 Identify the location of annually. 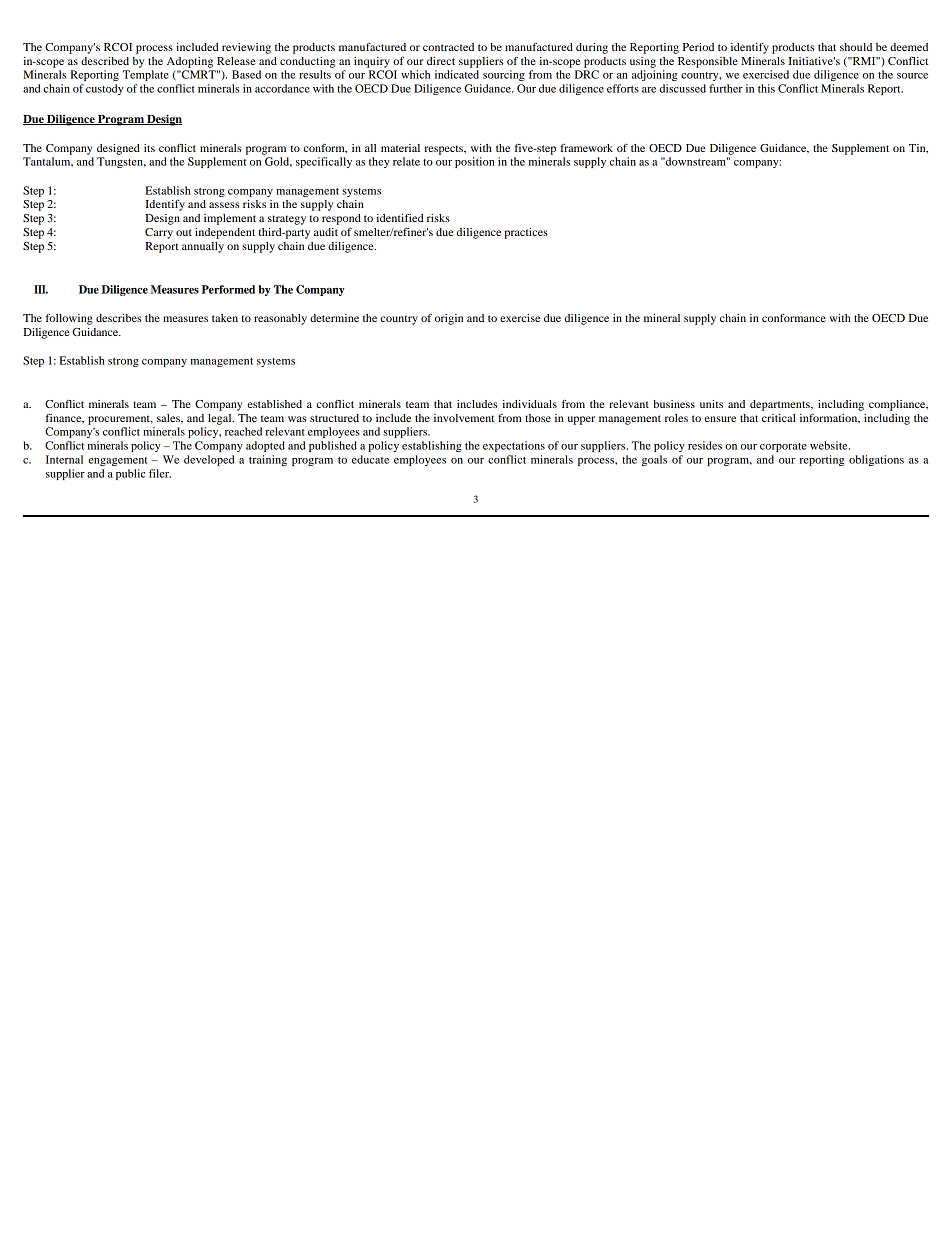
(203, 247).
